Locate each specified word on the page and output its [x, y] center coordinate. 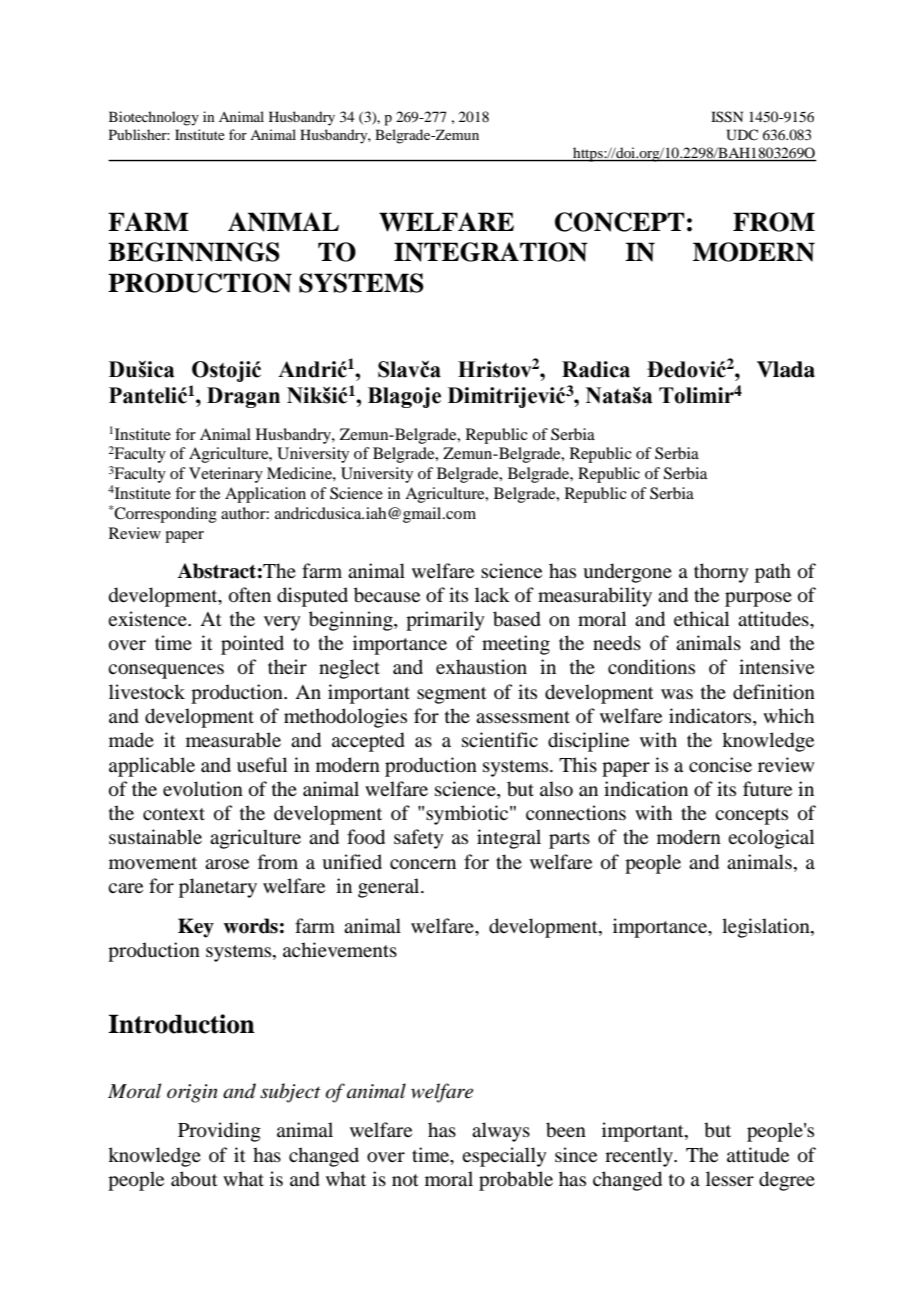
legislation [767, 928]
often [250, 595]
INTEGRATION [491, 252]
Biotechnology [154, 118]
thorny [721, 573]
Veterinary [226, 475]
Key [196, 928]
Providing [219, 1132]
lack [492, 594]
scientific [500, 739]
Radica [596, 369]
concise [720, 765]
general [390, 888]
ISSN [727, 117]
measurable [233, 740]
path [773, 573]
